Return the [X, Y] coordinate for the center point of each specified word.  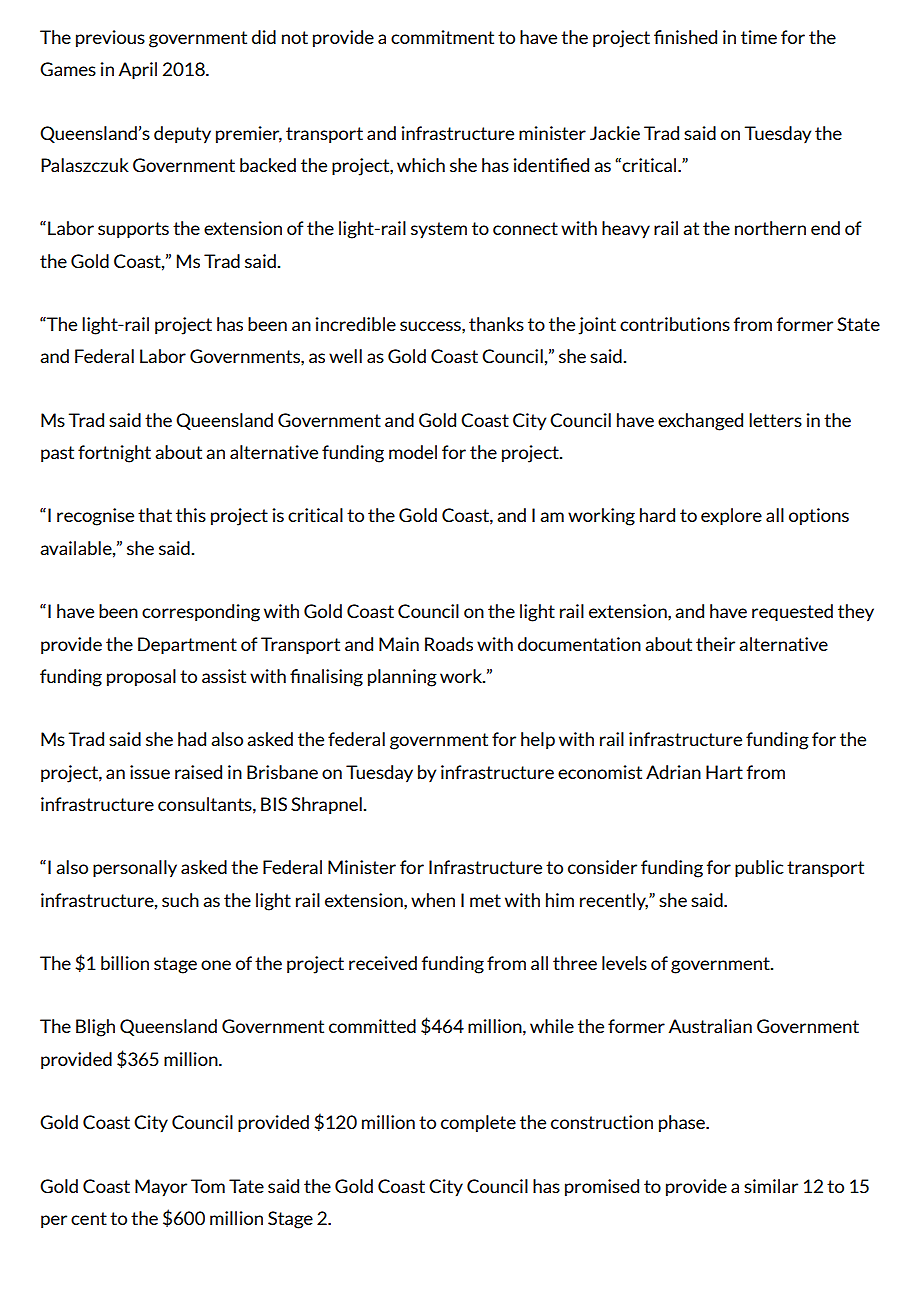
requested [792, 613]
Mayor [161, 1188]
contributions [675, 324]
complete [478, 1124]
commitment [442, 37]
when [433, 900]
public [759, 869]
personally [135, 869]
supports [133, 230]
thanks [496, 324]
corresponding [201, 613]
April [138, 71]
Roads [449, 644]
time [759, 37]
